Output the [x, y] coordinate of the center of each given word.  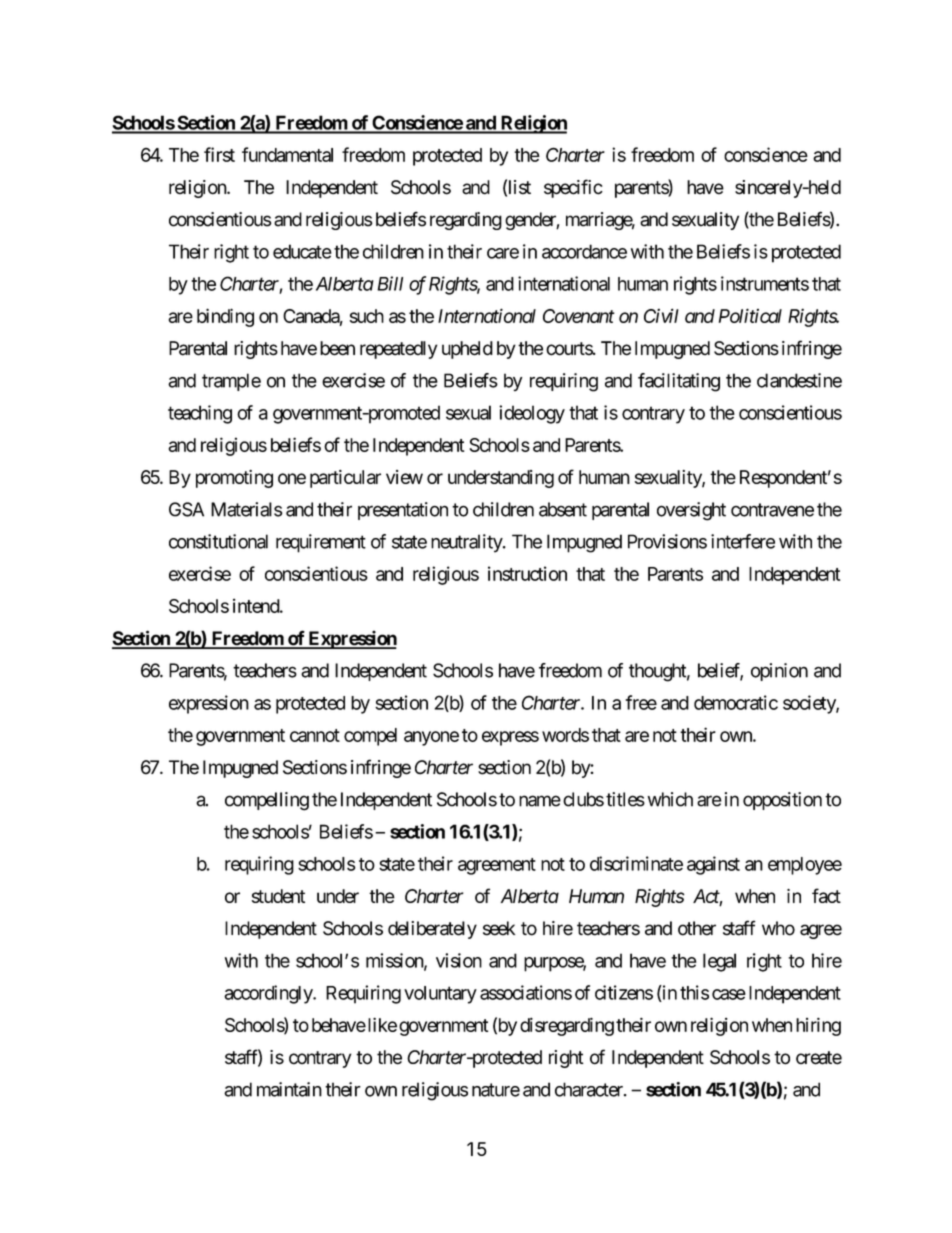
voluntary [440, 995]
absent [563, 509]
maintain [289, 1089]
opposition [782, 801]
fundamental [287, 154]
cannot [315, 735]
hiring [818, 1027]
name [540, 801]
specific [573, 188]
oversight [691, 511]
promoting [234, 479]
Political [750, 315]
